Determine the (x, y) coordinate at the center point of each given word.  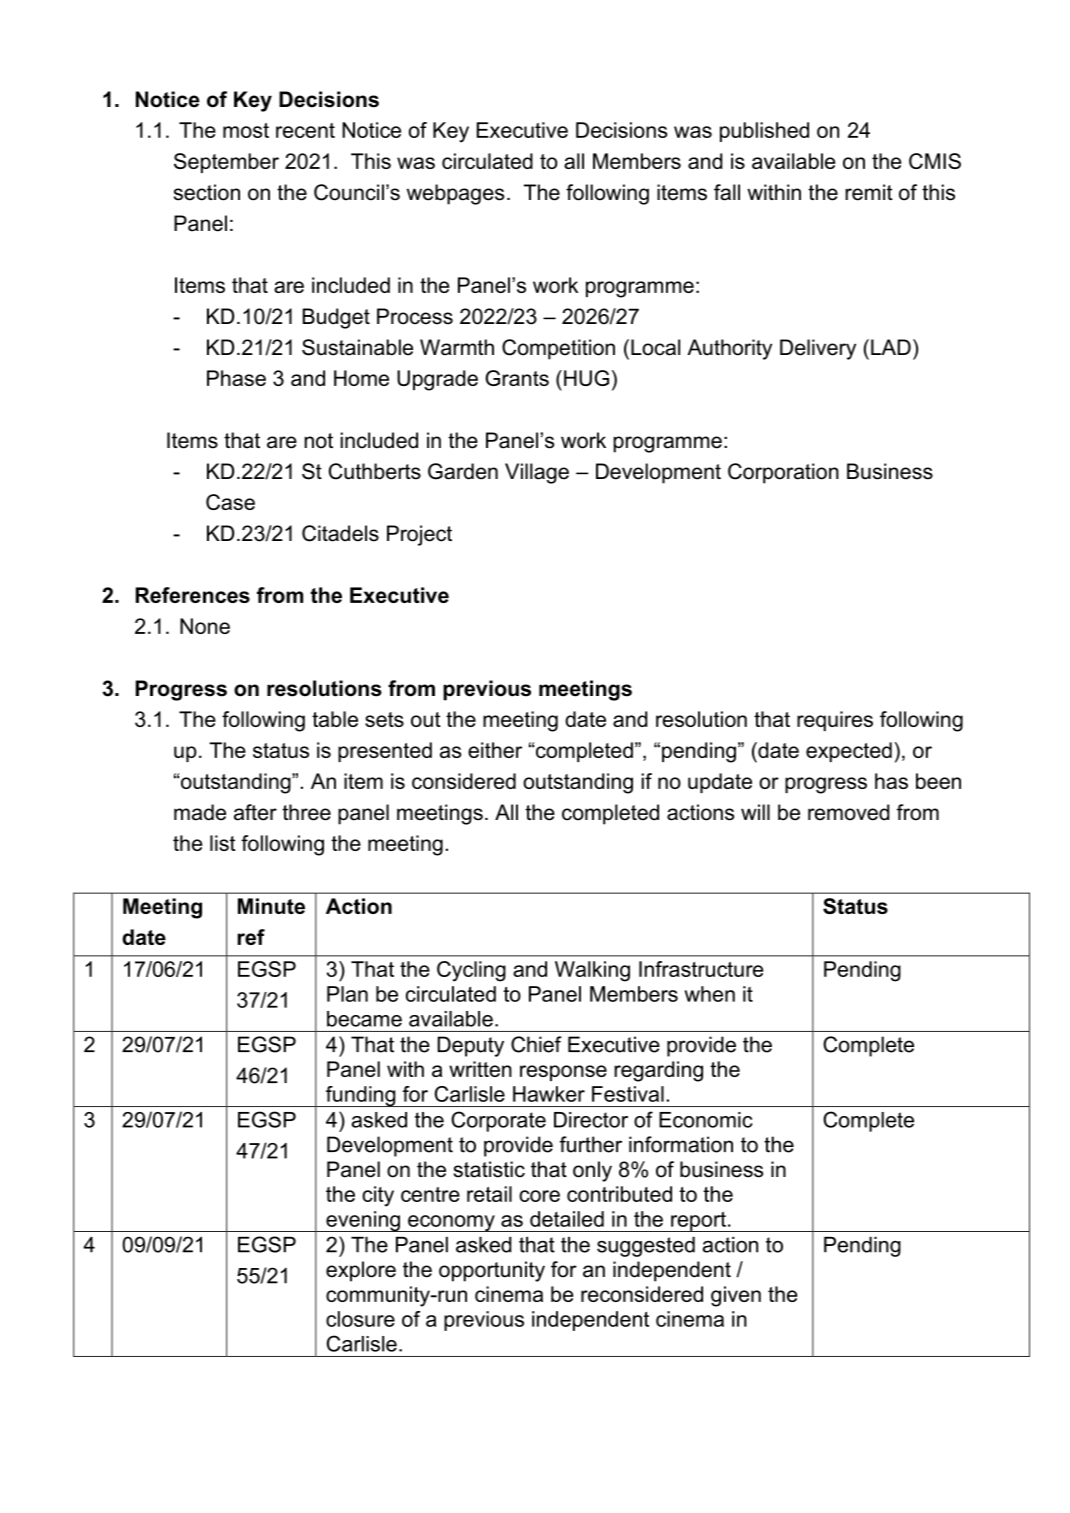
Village (537, 473)
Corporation (783, 473)
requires (835, 721)
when (709, 994)
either (495, 750)
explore (361, 1271)
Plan (347, 994)
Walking (592, 971)
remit (869, 192)
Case (230, 502)
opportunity (492, 1271)
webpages (455, 194)
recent (305, 130)
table (335, 719)
